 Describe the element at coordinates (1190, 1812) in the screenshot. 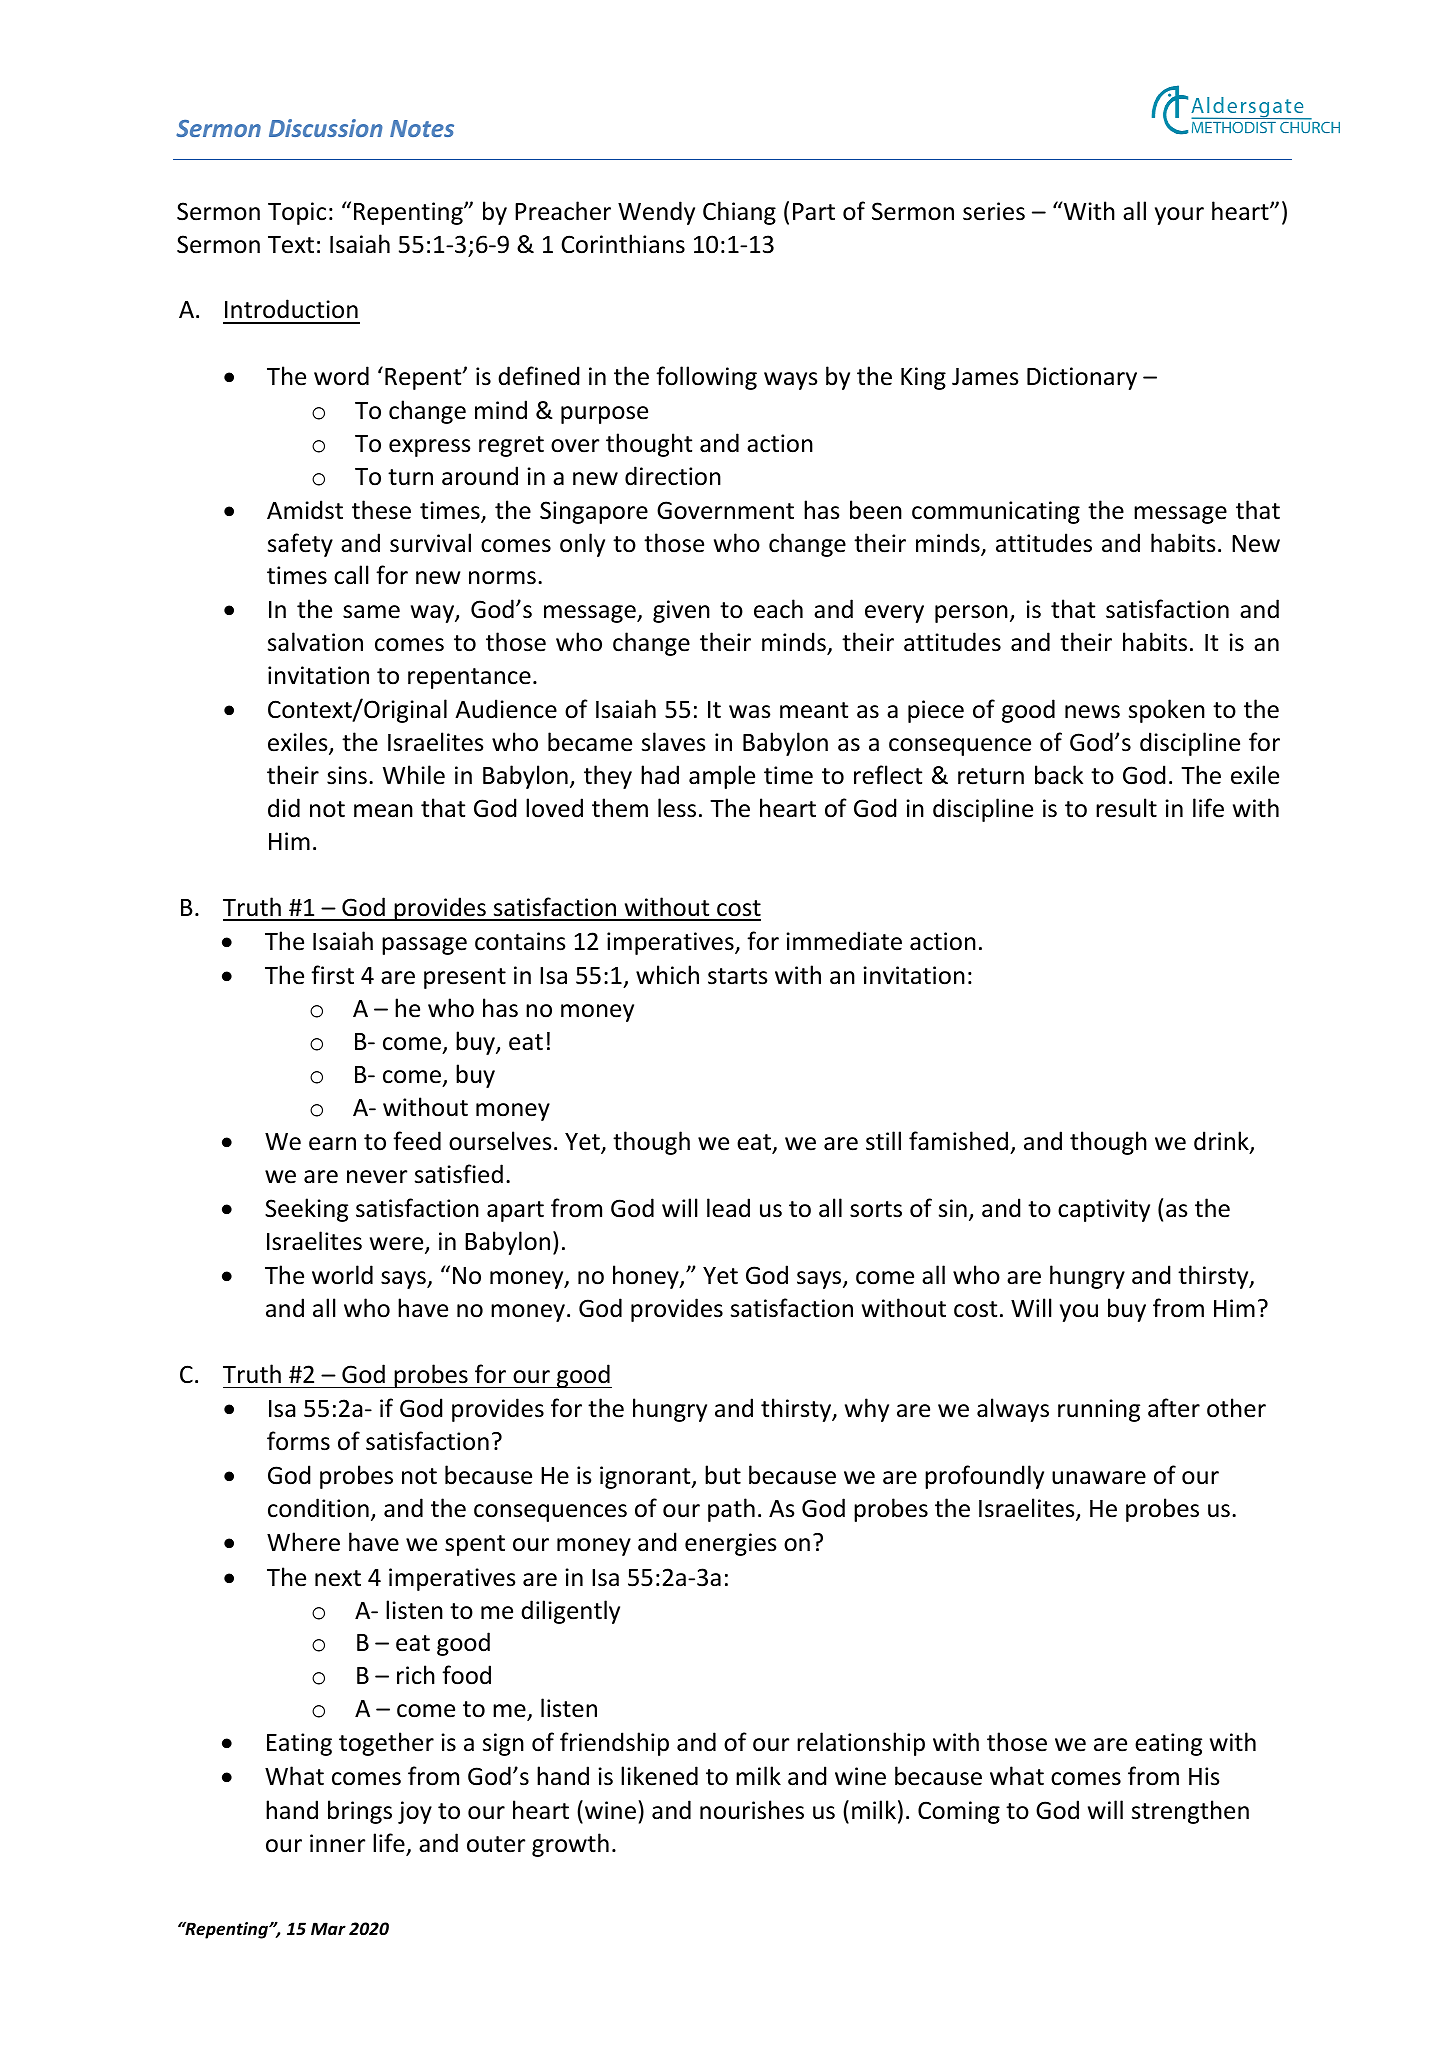

I see `strengthen` at that location.
